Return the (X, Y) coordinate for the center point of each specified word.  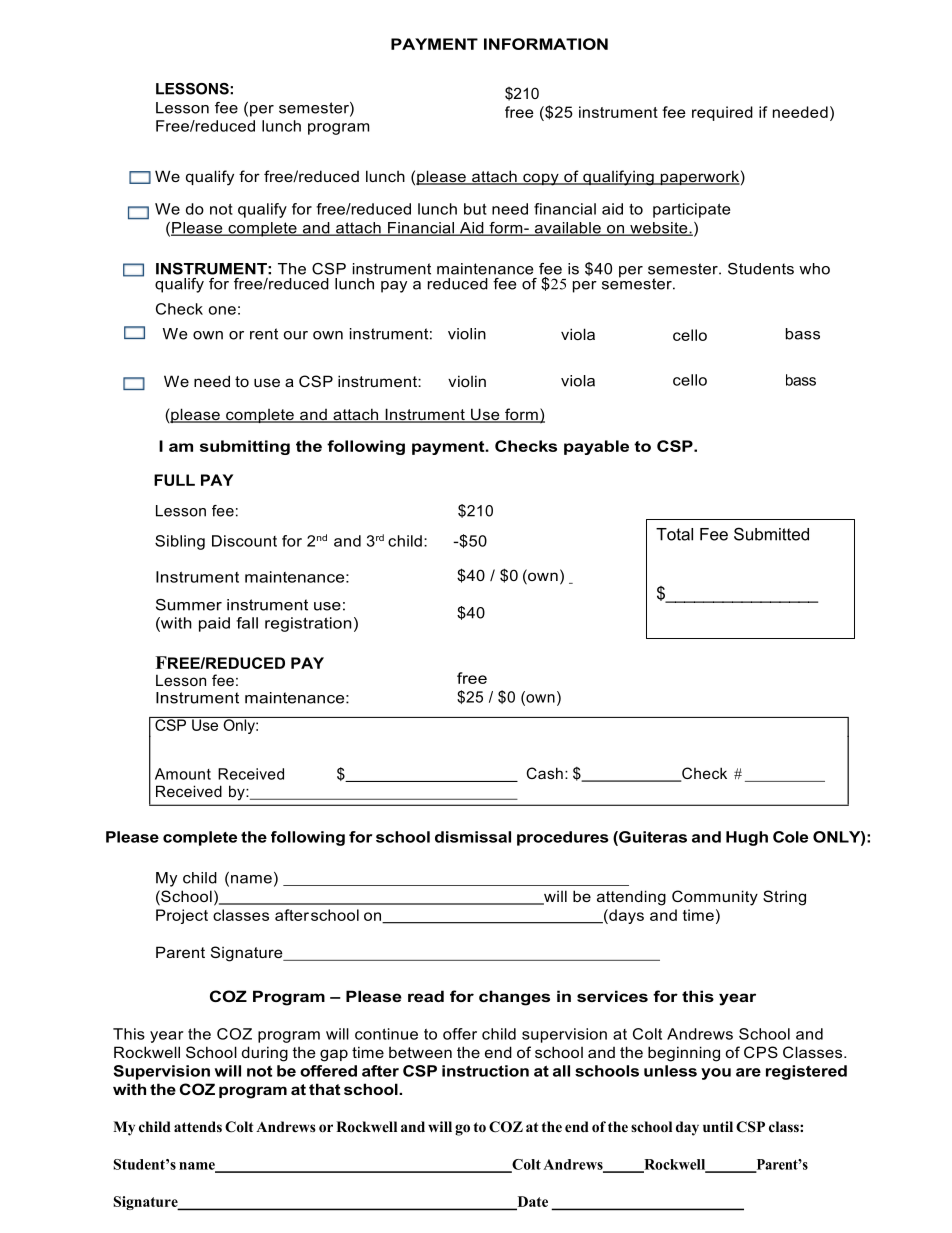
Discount (244, 541)
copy (541, 179)
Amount (183, 774)
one (222, 310)
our (296, 335)
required (722, 113)
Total (674, 534)
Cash (545, 773)
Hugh (747, 838)
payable (596, 447)
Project (182, 916)
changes (514, 998)
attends (198, 1126)
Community (715, 898)
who (814, 269)
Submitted (771, 534)
